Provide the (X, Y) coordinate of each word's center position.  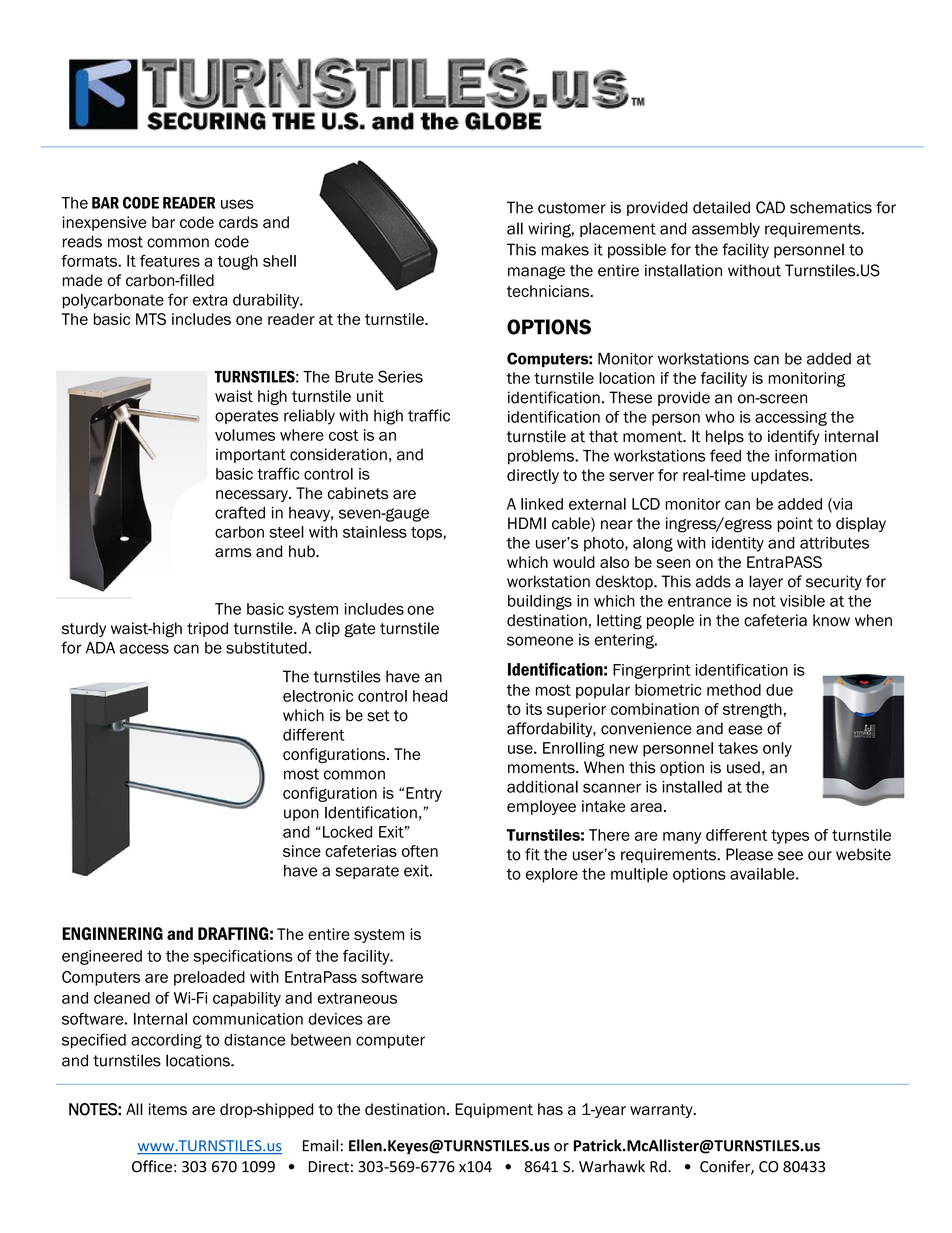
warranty (662, 1111)
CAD (770, 207)
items (168, 1109)
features (170, 261)
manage (536, 273)
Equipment (494, 1110)
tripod (207, 629)
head (430, 696)
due (779, 690)
